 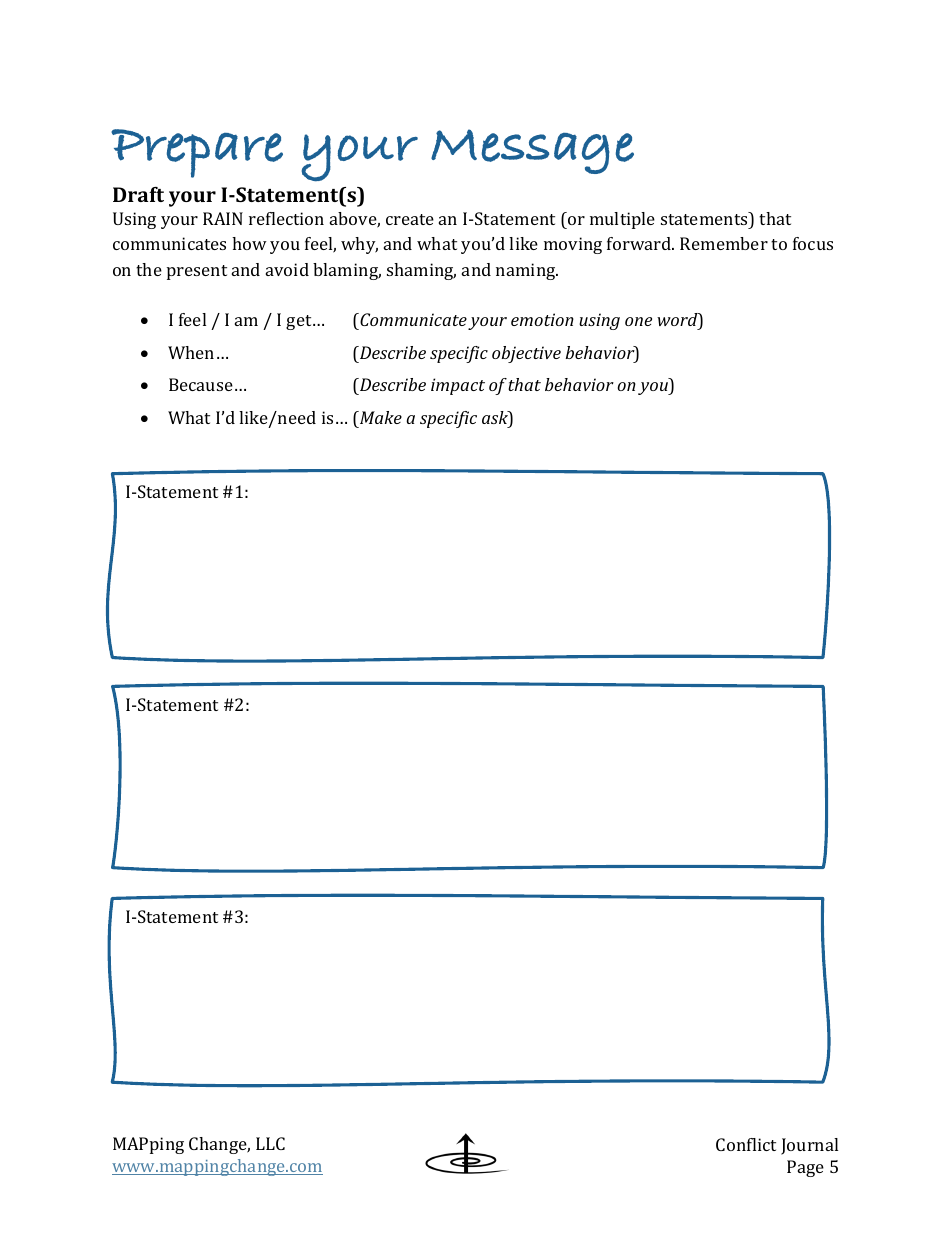 What do you see at coordinates (746, 1144) in the page?
I see `Conflict` at bounding box center [746, 1144].
